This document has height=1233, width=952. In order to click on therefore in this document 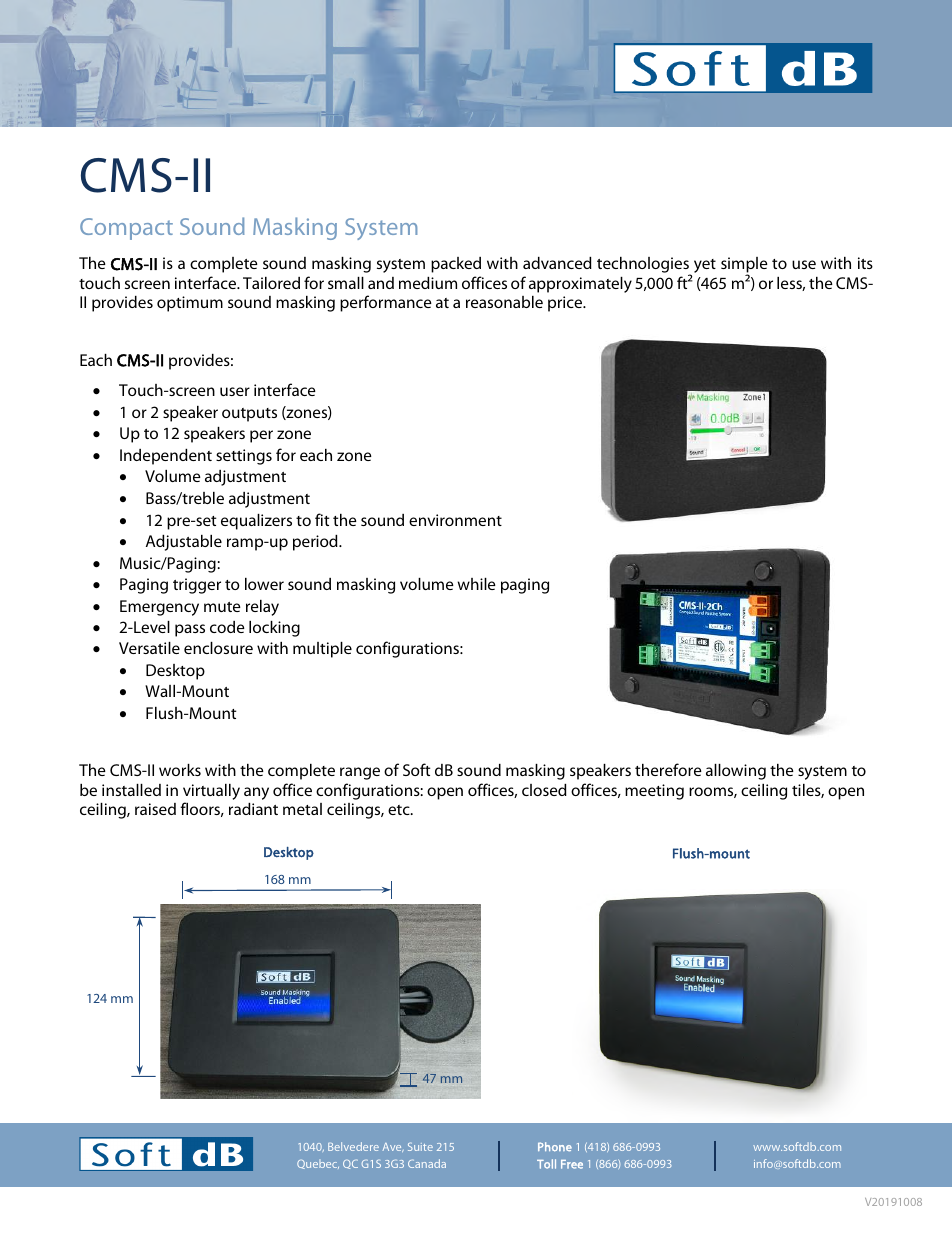, I will do `click(668, 769)`.
